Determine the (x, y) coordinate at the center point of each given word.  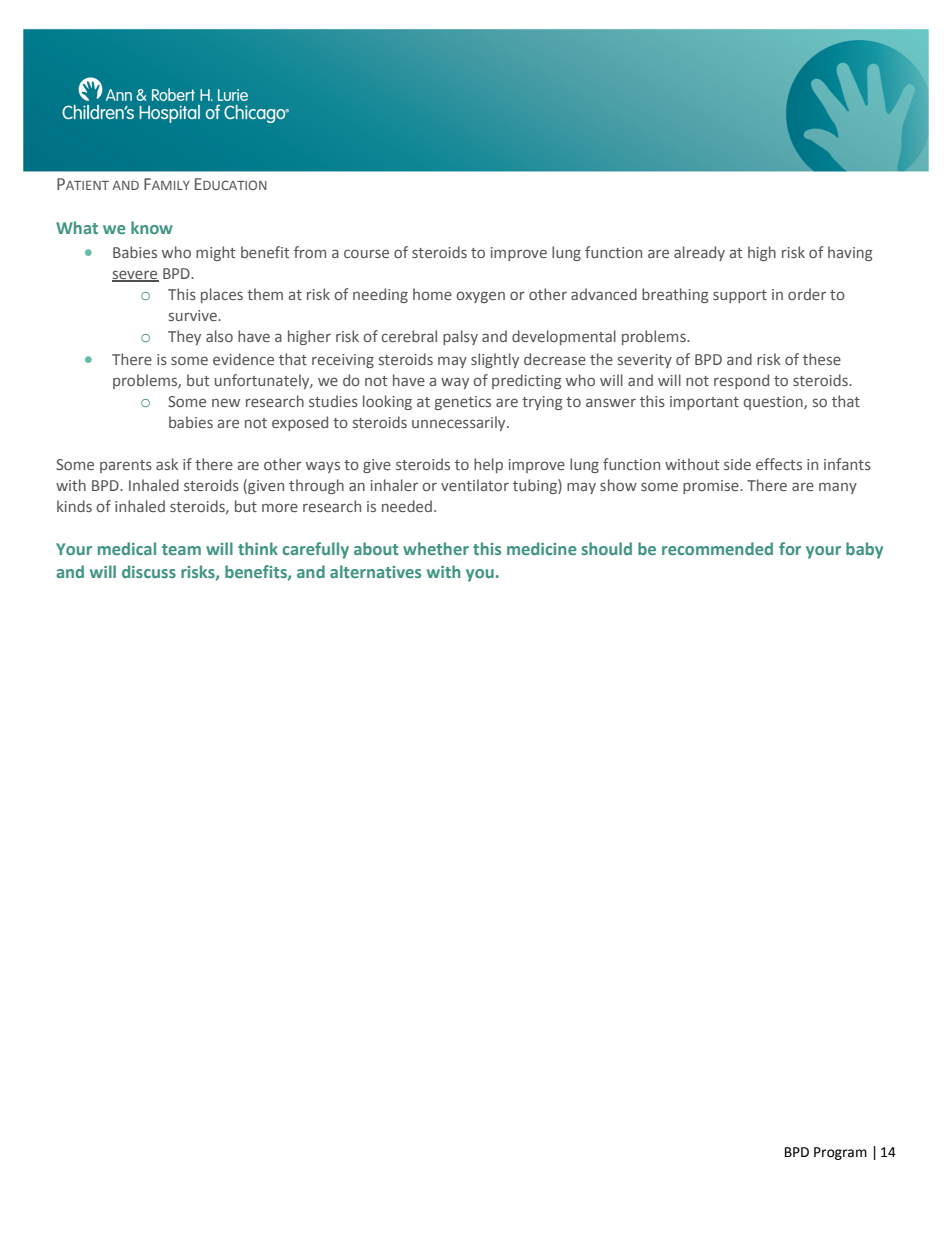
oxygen (480, 297)
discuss (149, 571)
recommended (717, 548)
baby (864, 550)
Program (840, 1153)
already (699, 253)
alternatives (375, 571)
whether (436, 548)
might (215, 253)
